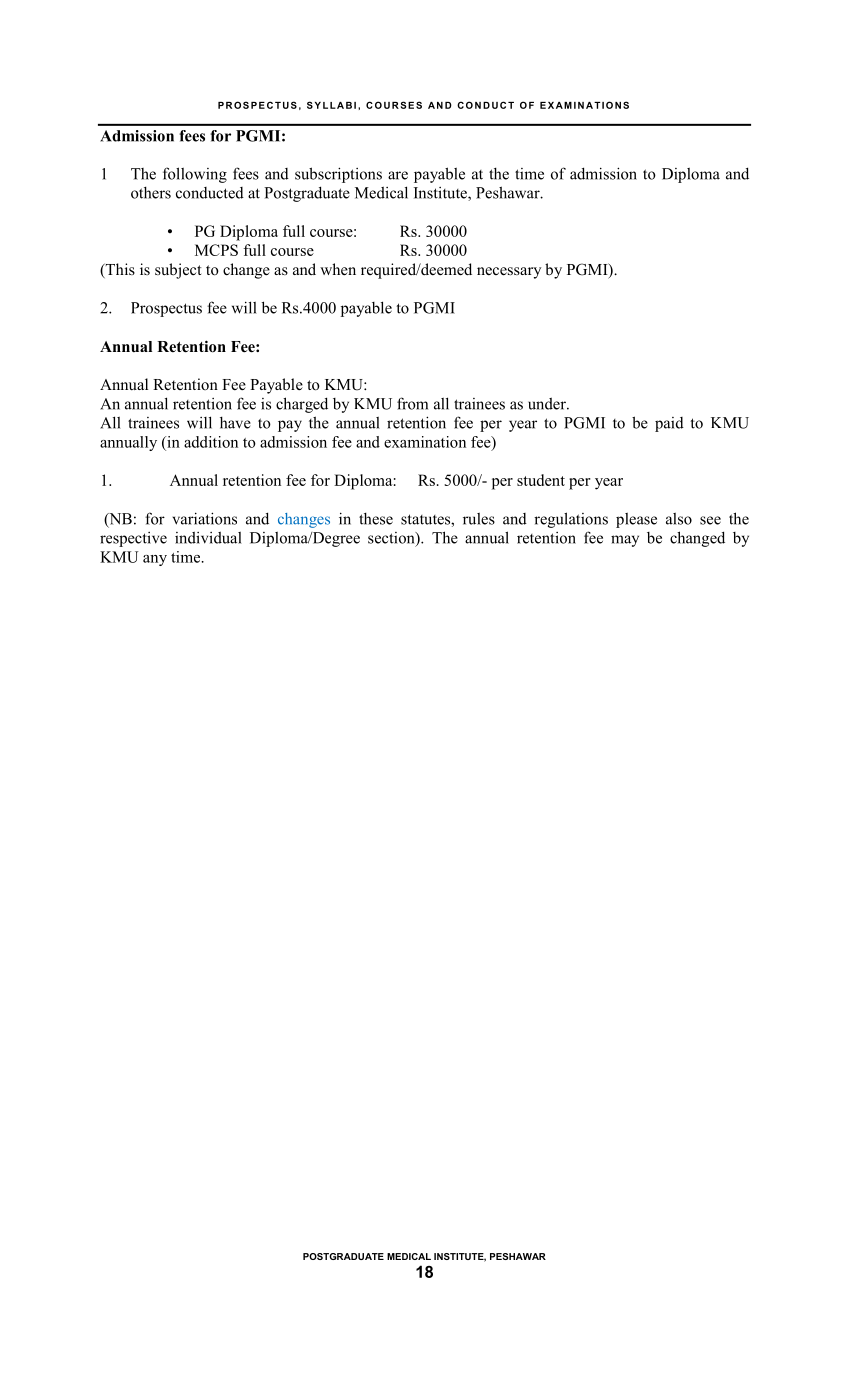  Describe the element at coordinates (509, 273) in the screenshot. I see `necessary` at that location.
